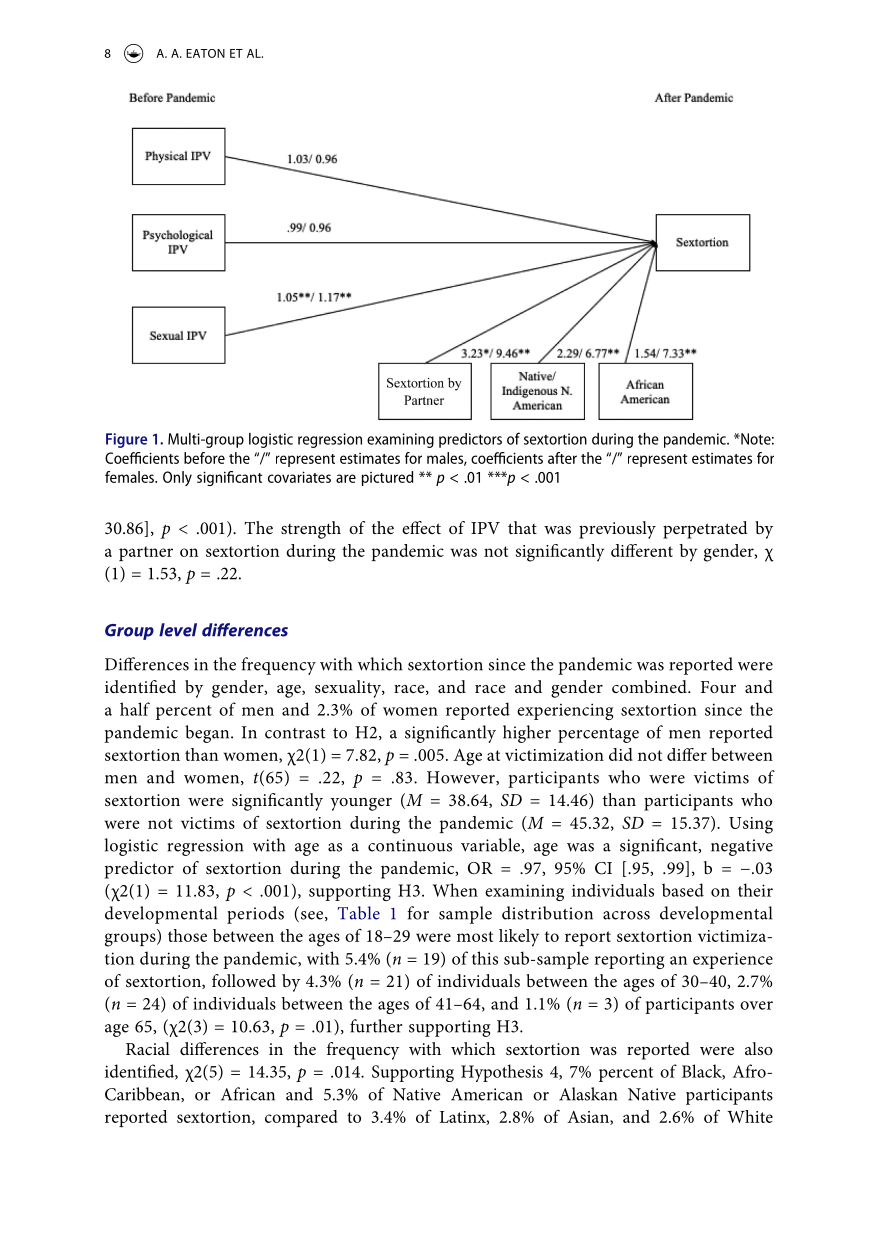  What do you see at coordinates (205, 53) in the page?
I see `EATON` at bounding box center [205, 53].
